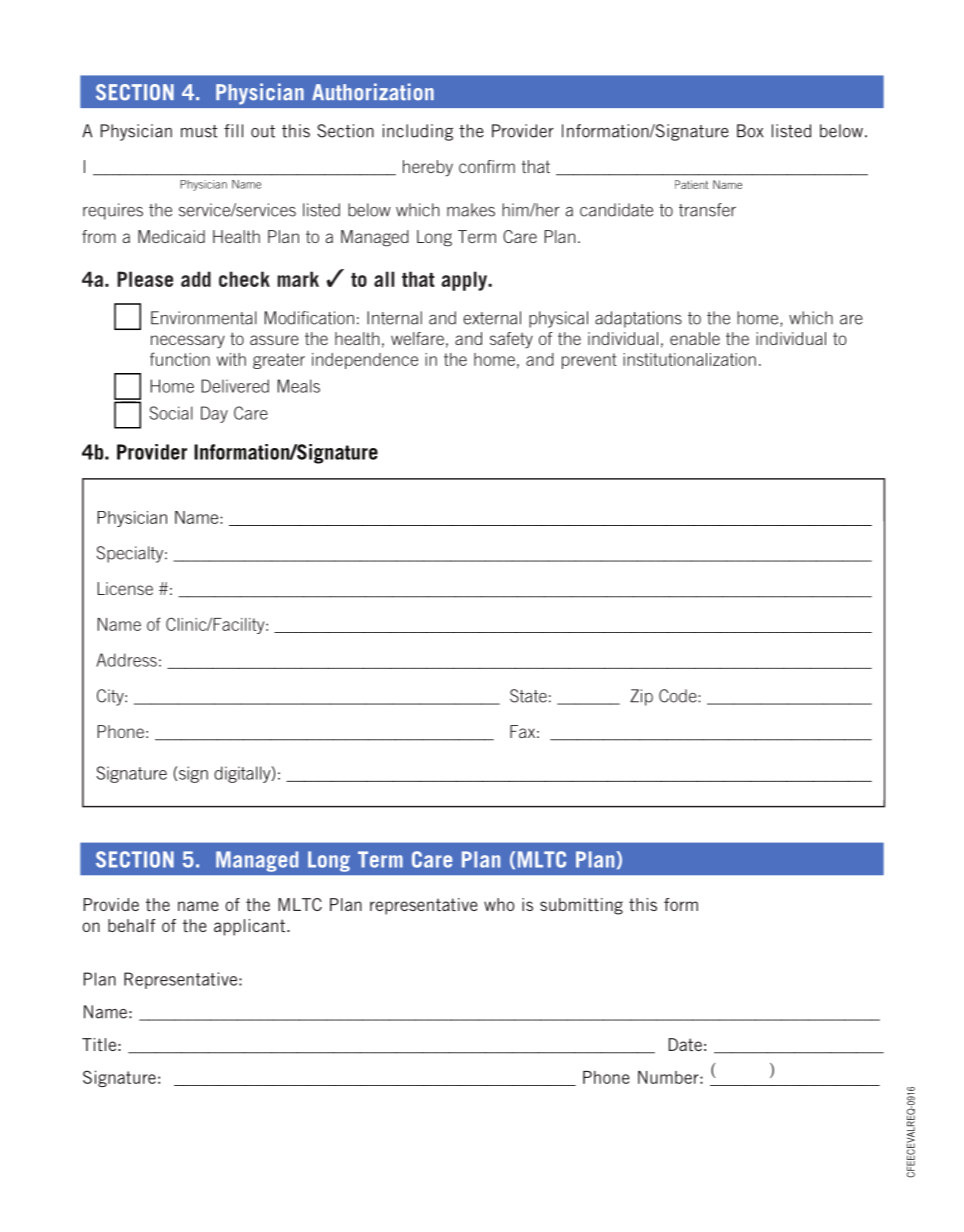 The image size is (964, 1232). I want to click on institutionalization, so click(689, 359).
